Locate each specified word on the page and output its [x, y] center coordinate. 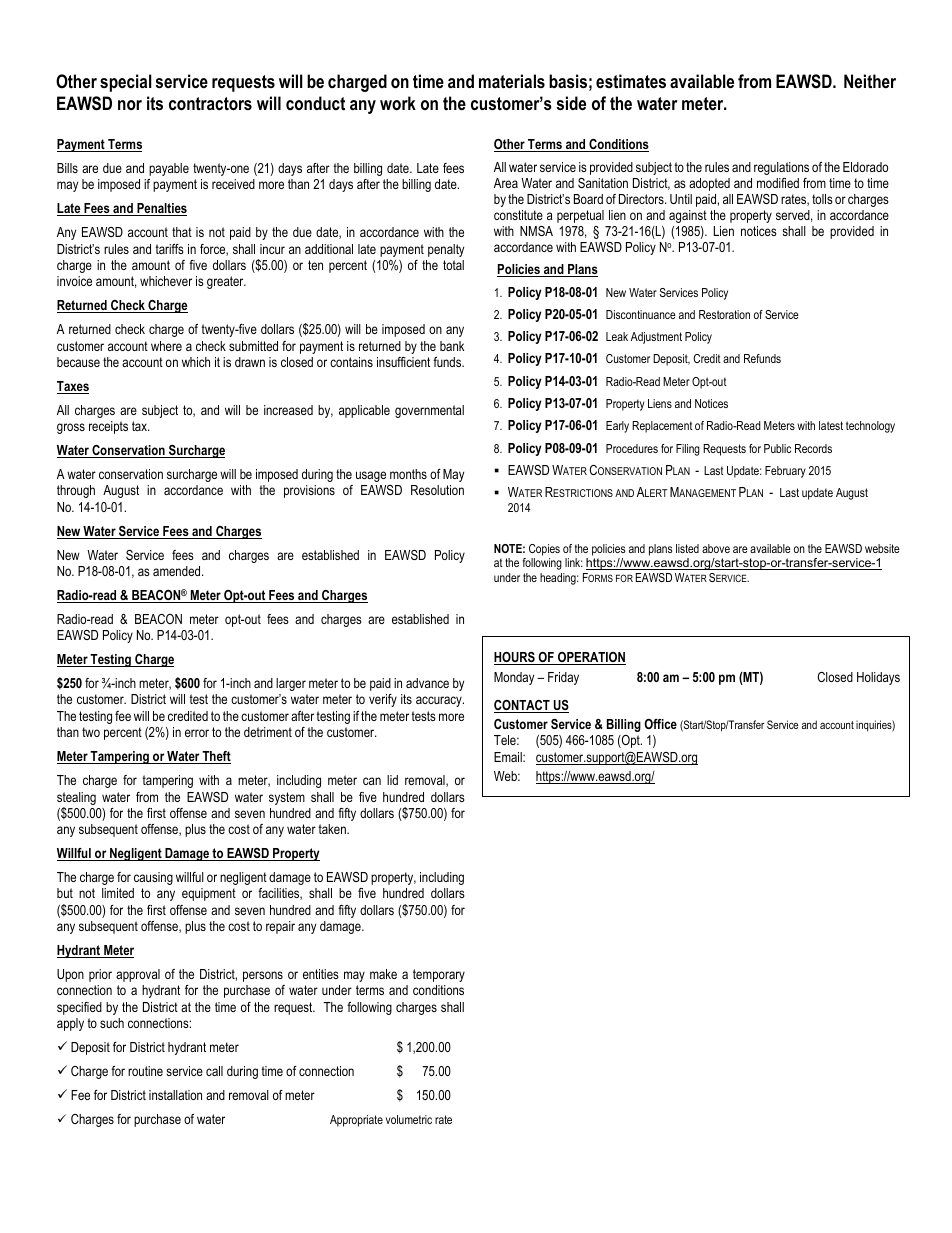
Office [660, 724]
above [716, 548]
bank [452, 346]
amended [178, 571]
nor [130, 105]
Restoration [724, 314]
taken [333, 829]
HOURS [515, 658]
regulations [781, 168]
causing [153, 878]
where [166, 346]
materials [512, 81]
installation [175, 1095]
